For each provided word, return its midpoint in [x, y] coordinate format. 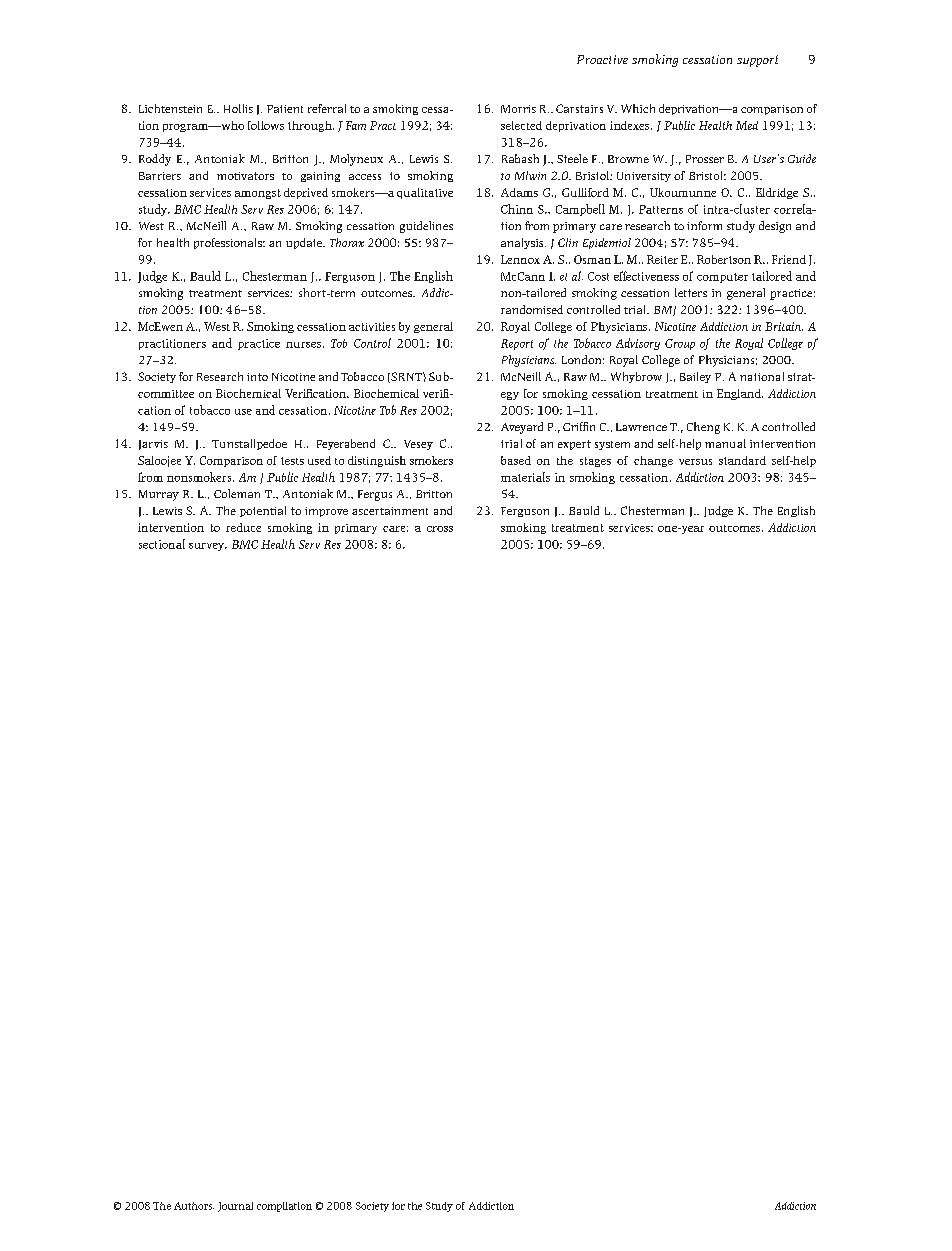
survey [208, 547]
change [653, 461]
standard [742, 460]
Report [517, 344]
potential [263, 511]
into [257, 377]
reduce [243, 527]
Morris [518, 109]
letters [691, 292]
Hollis [238, 108]
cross [440, 529]
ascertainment [390, 511]
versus [695, 462]
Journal [235, 1207]
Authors [194, 1206]
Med [747, 125]
